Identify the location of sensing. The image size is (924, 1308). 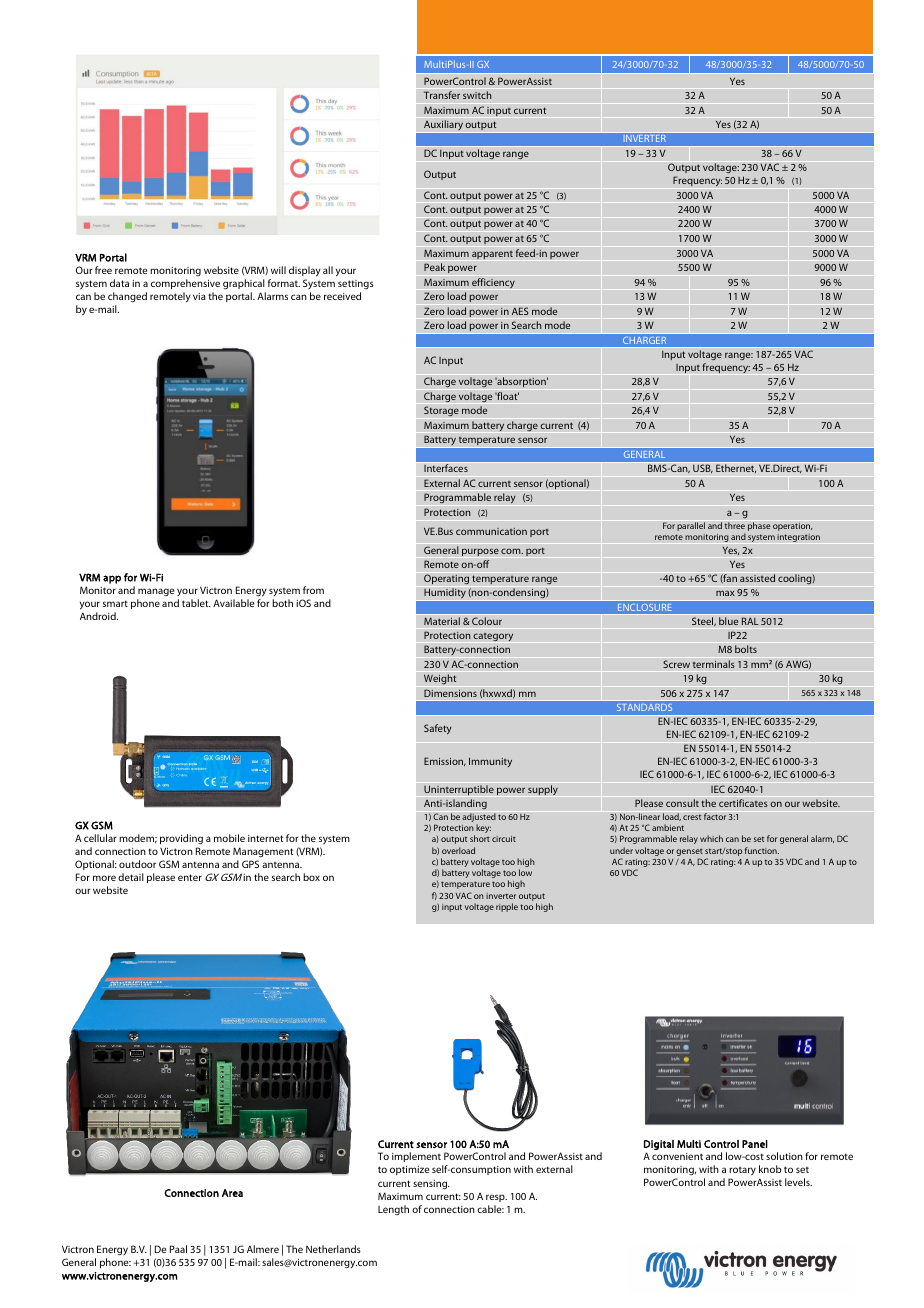
(431, 1185).
